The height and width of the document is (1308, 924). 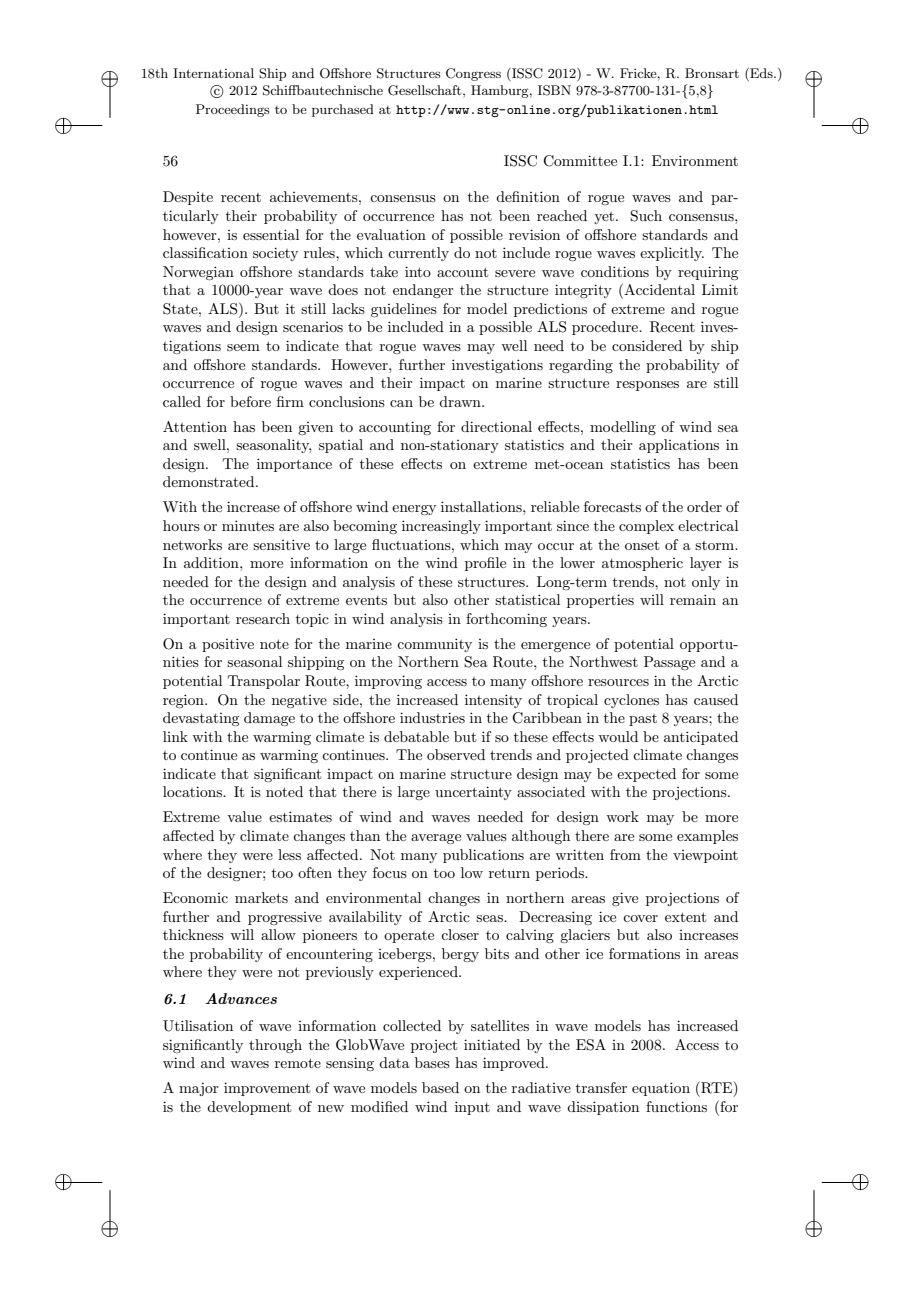 What do you see at coordinates (269, 719) in the document?
I see `damage` at bounding box center [269, 719].
